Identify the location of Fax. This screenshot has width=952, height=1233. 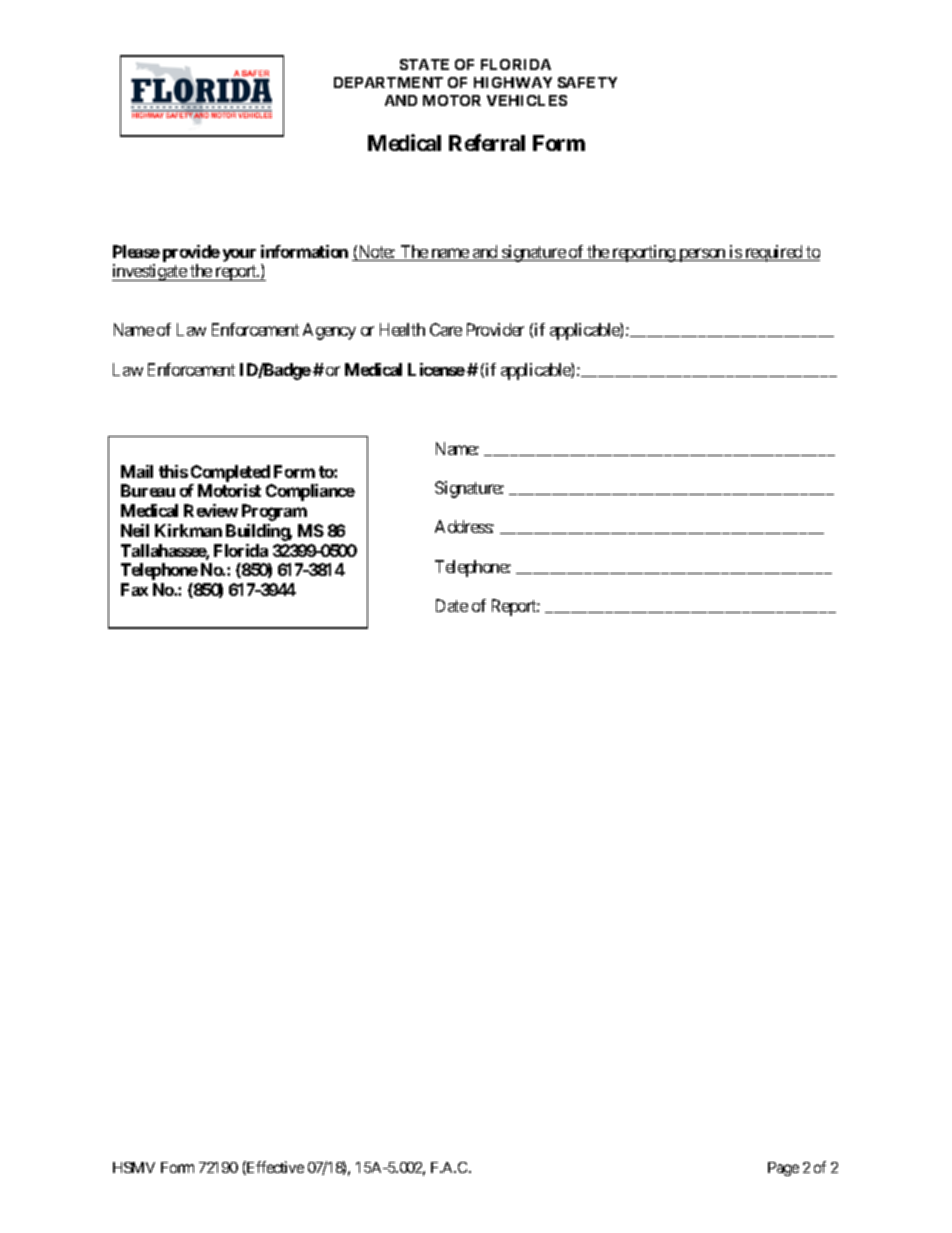
(134, 589).
